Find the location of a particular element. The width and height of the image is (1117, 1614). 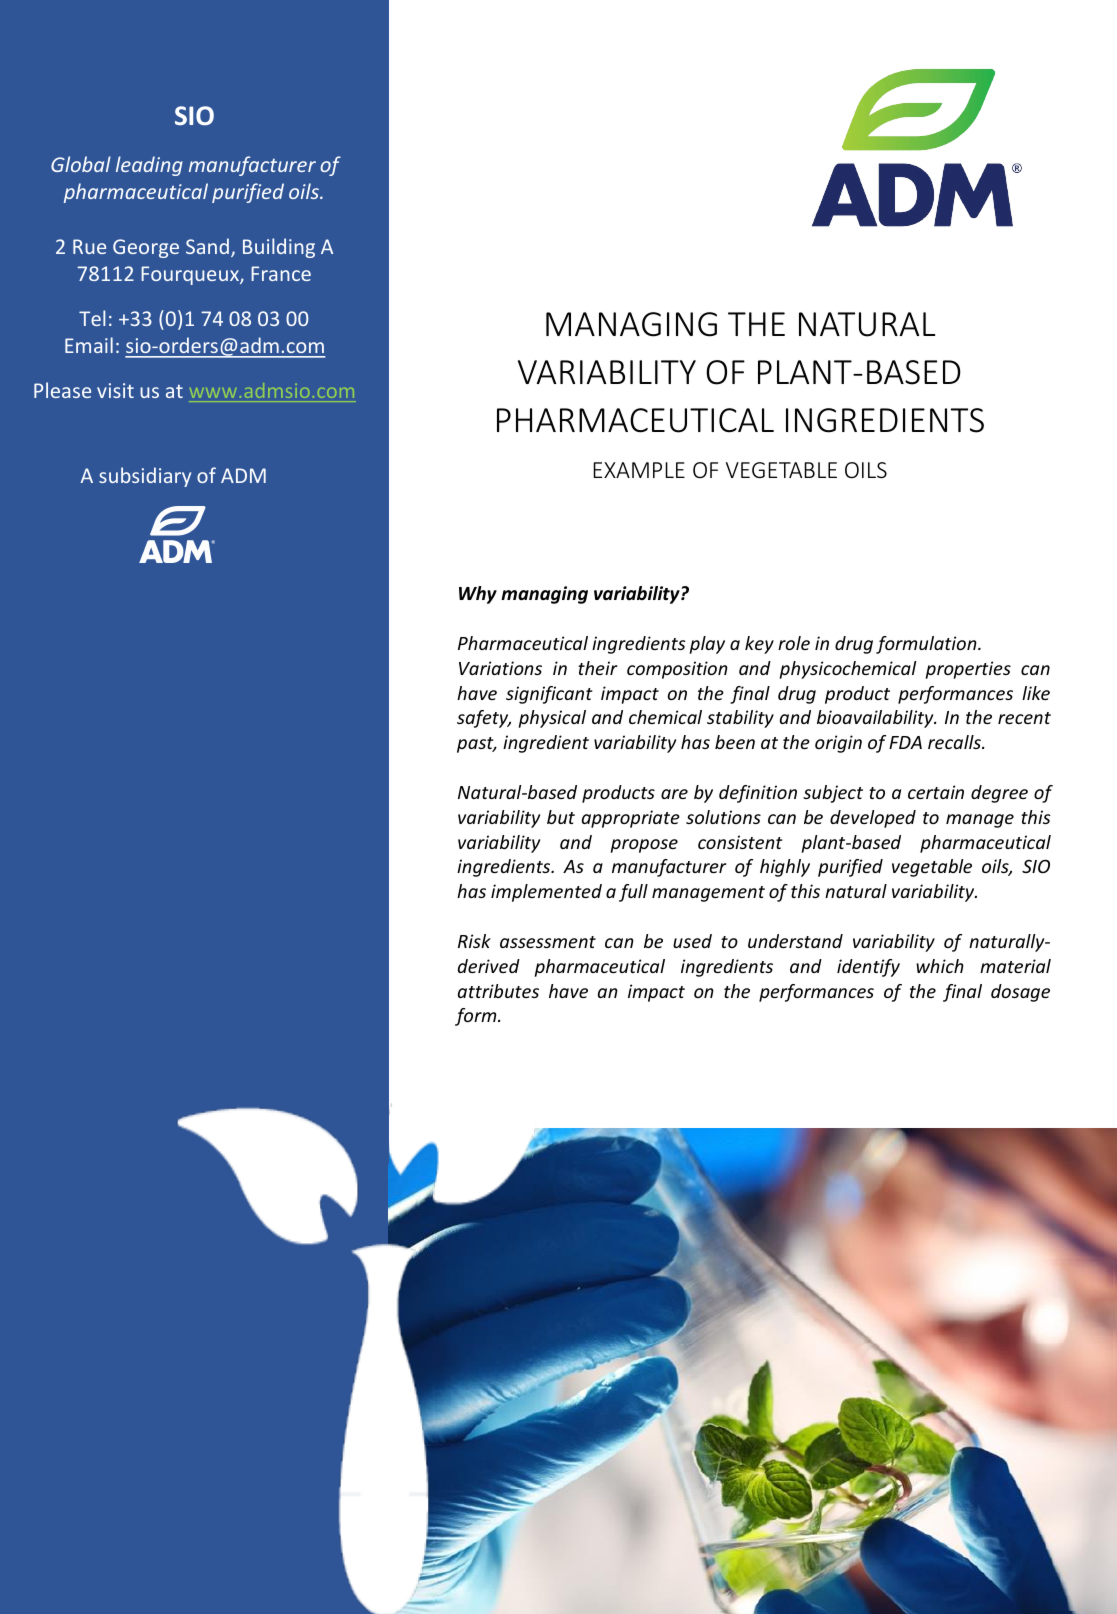

leading is located at coordinates (149, 166).
